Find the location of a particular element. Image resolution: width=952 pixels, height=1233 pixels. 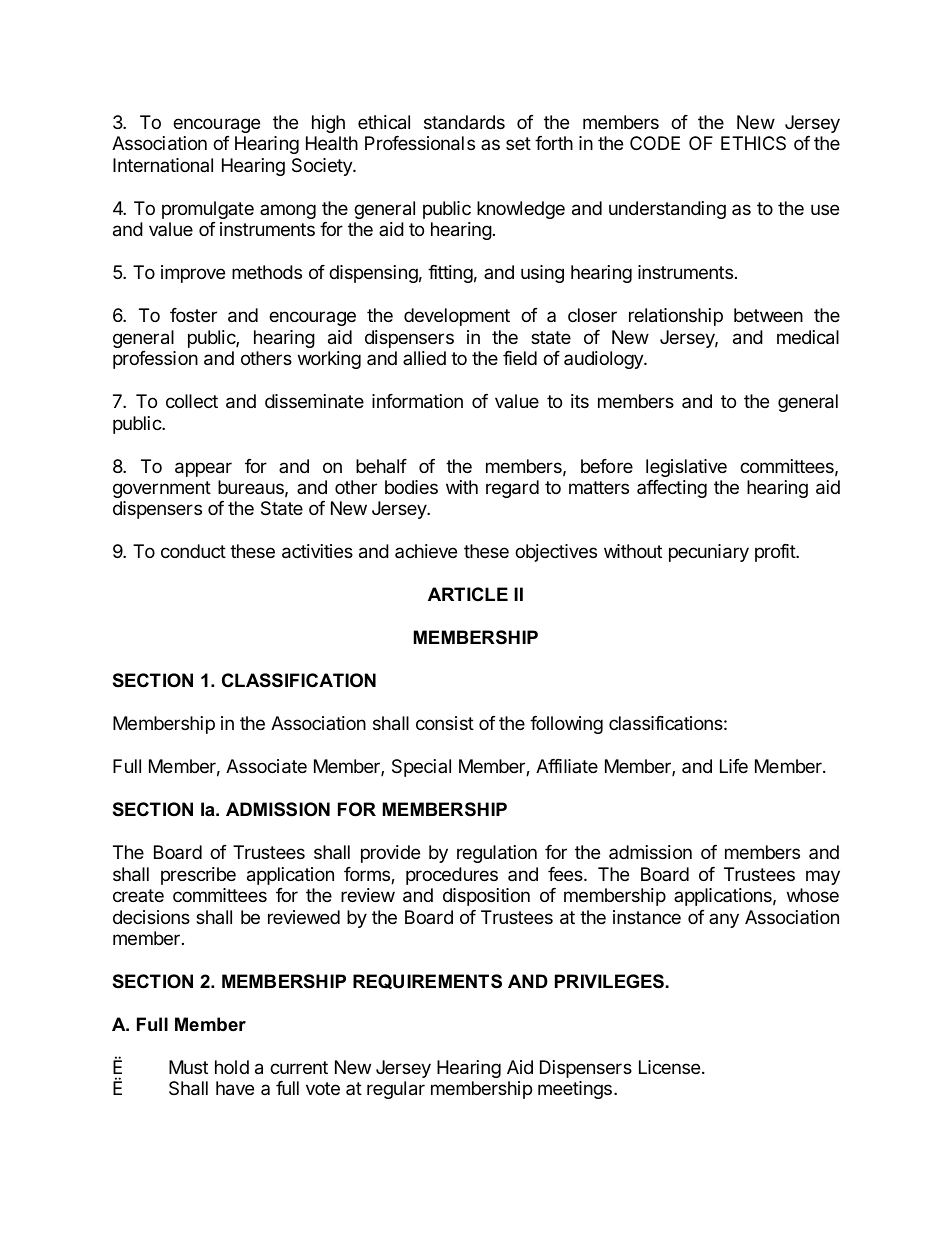

ETHICS is located at coordinates (753, 143).
